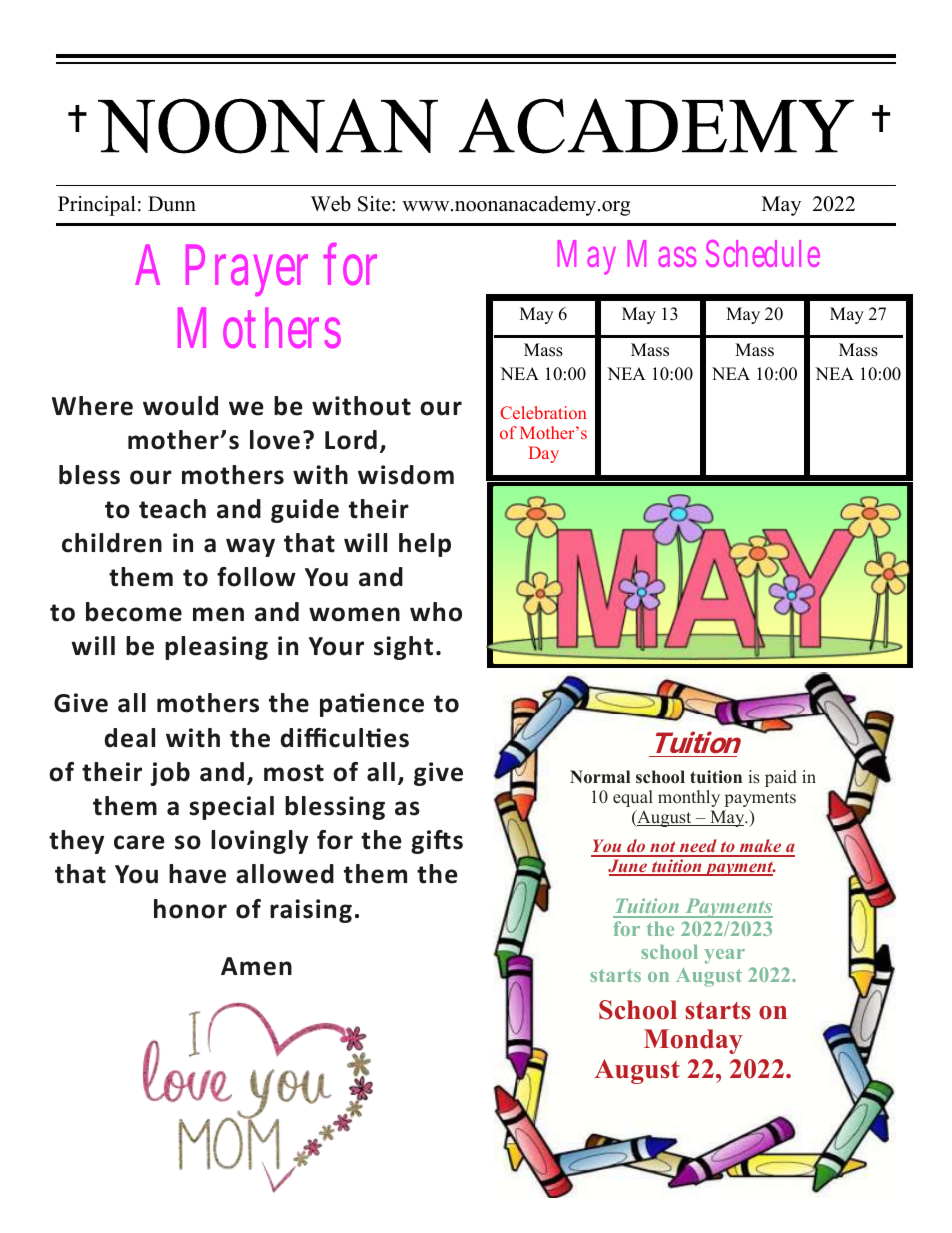 The height and width of the screenshot is (1233, 952). Describe the element at coordinates (693, 1041) in the screenshot. I see `Monday` at that location.
